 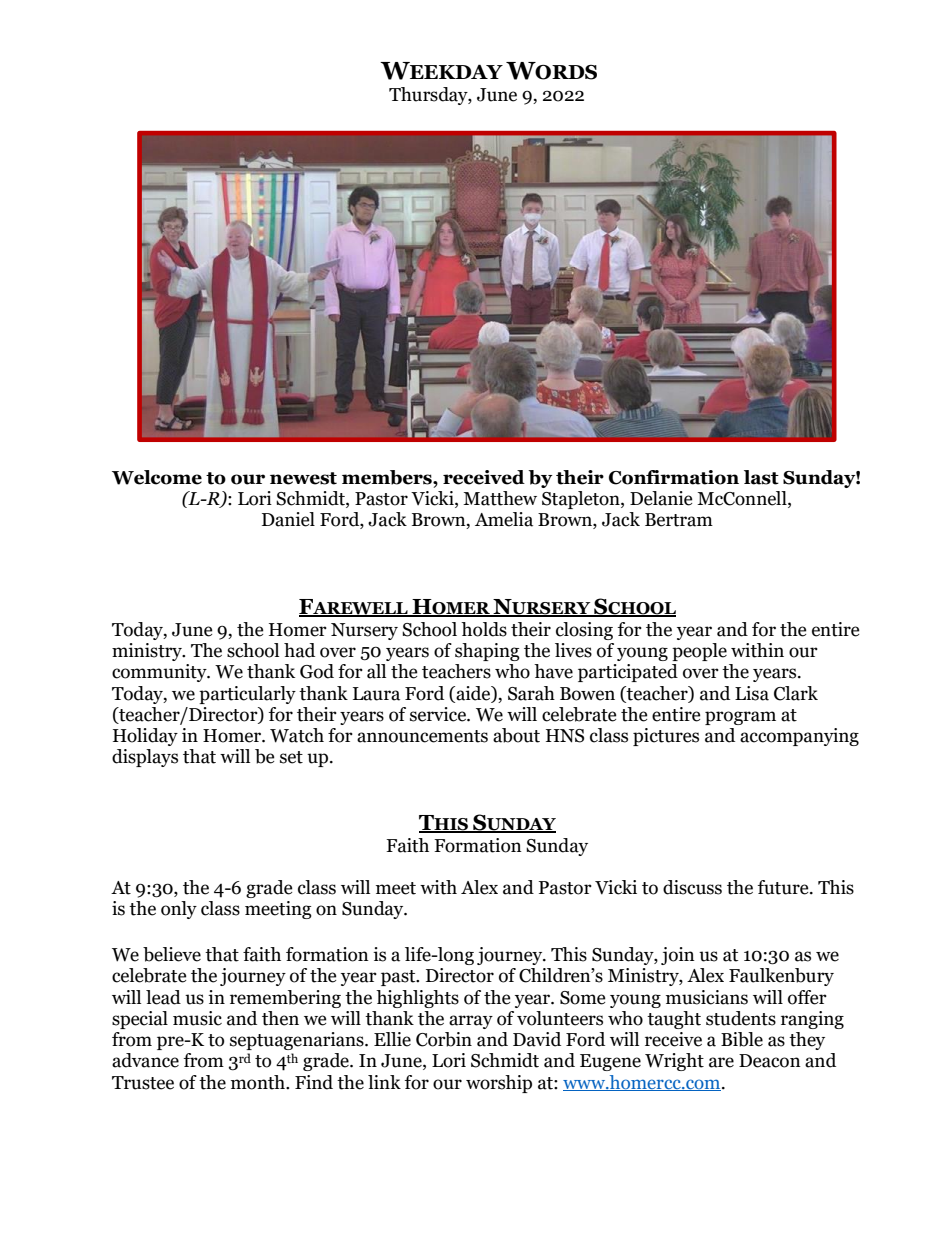 What do you see at coordinates (500, 498) in the screenshot?
I see `Matthew` at bounding box center [500, 498].
